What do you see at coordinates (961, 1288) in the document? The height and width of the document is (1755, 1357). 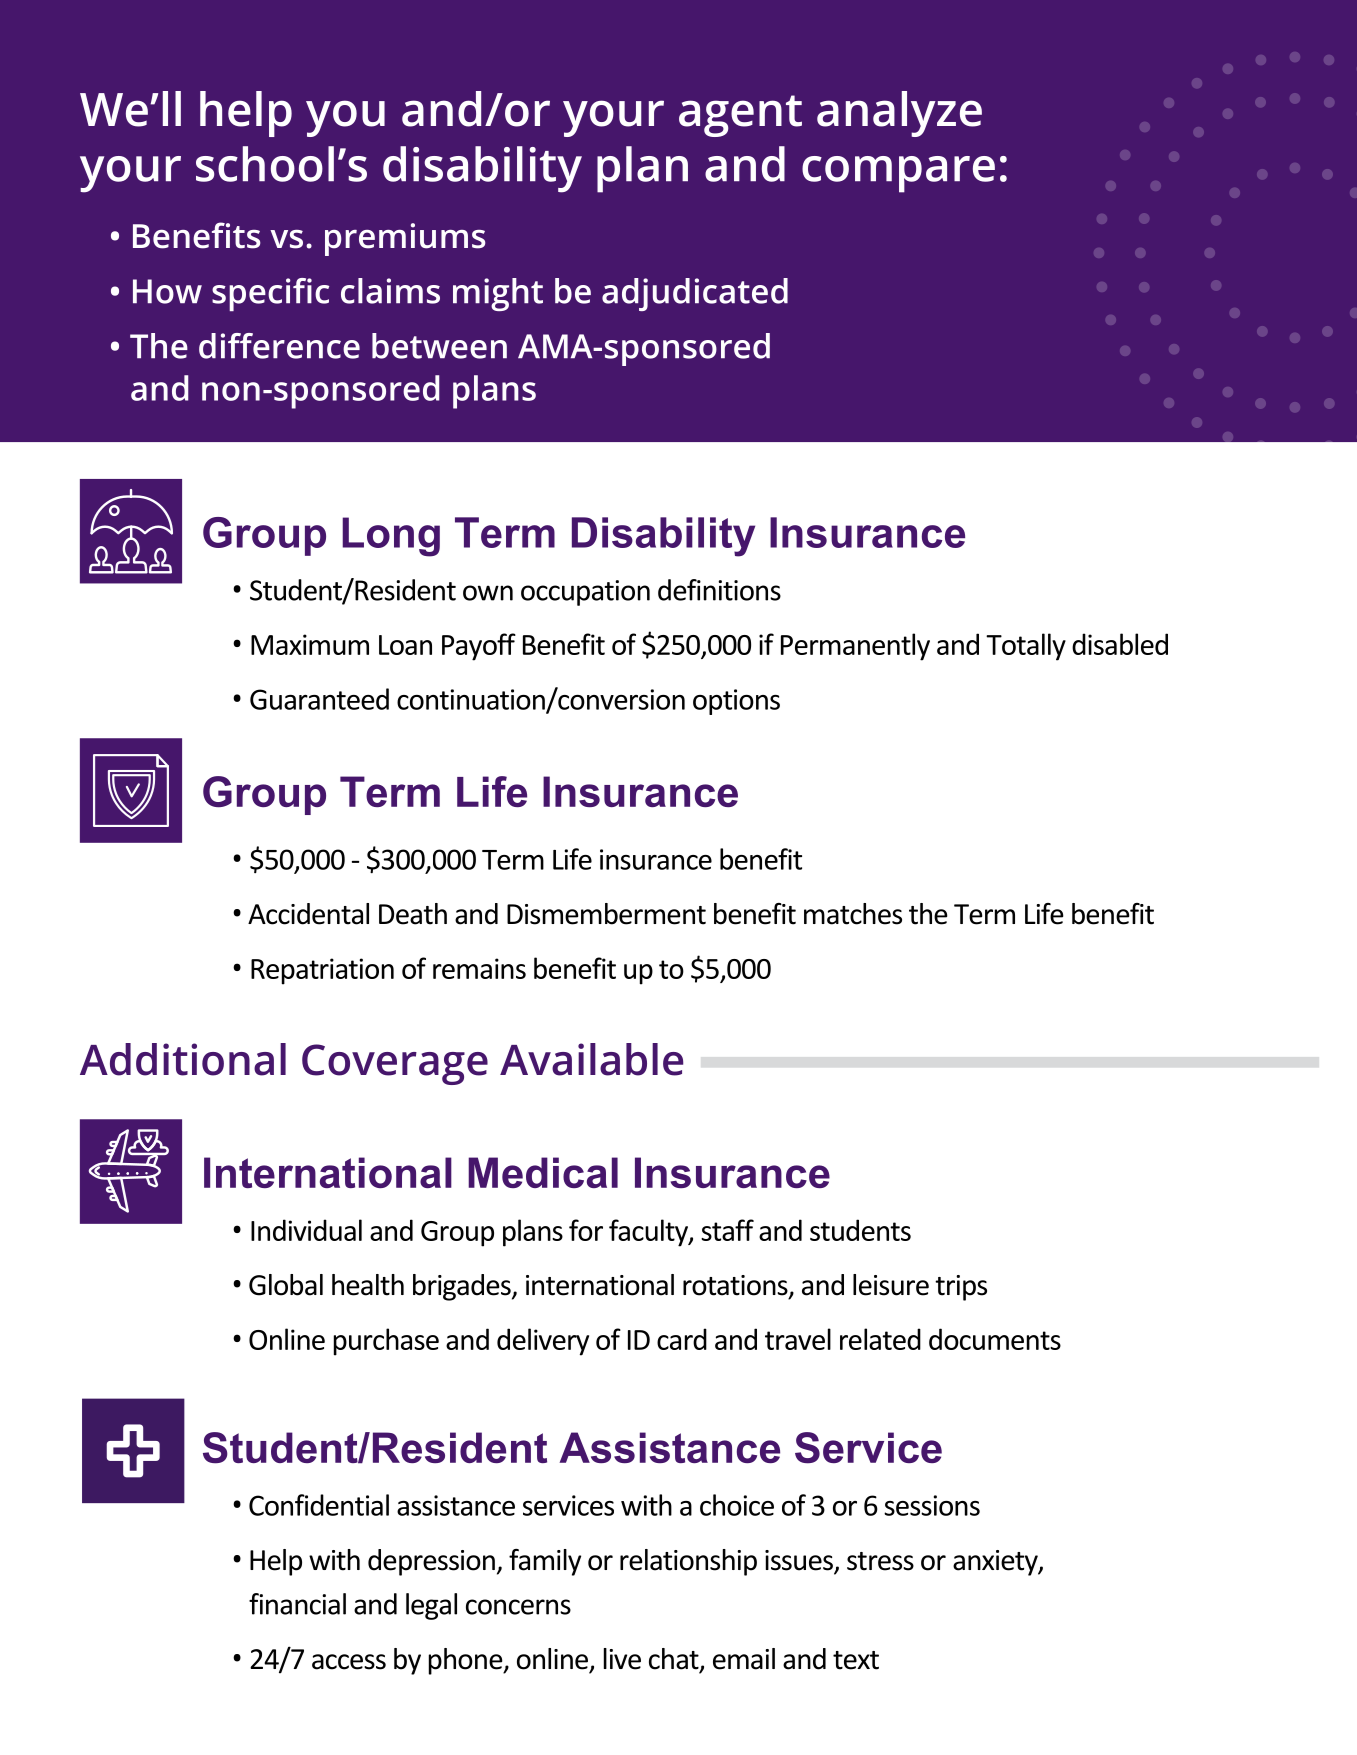 I see `trips` at bounding box center [961, 1288].
